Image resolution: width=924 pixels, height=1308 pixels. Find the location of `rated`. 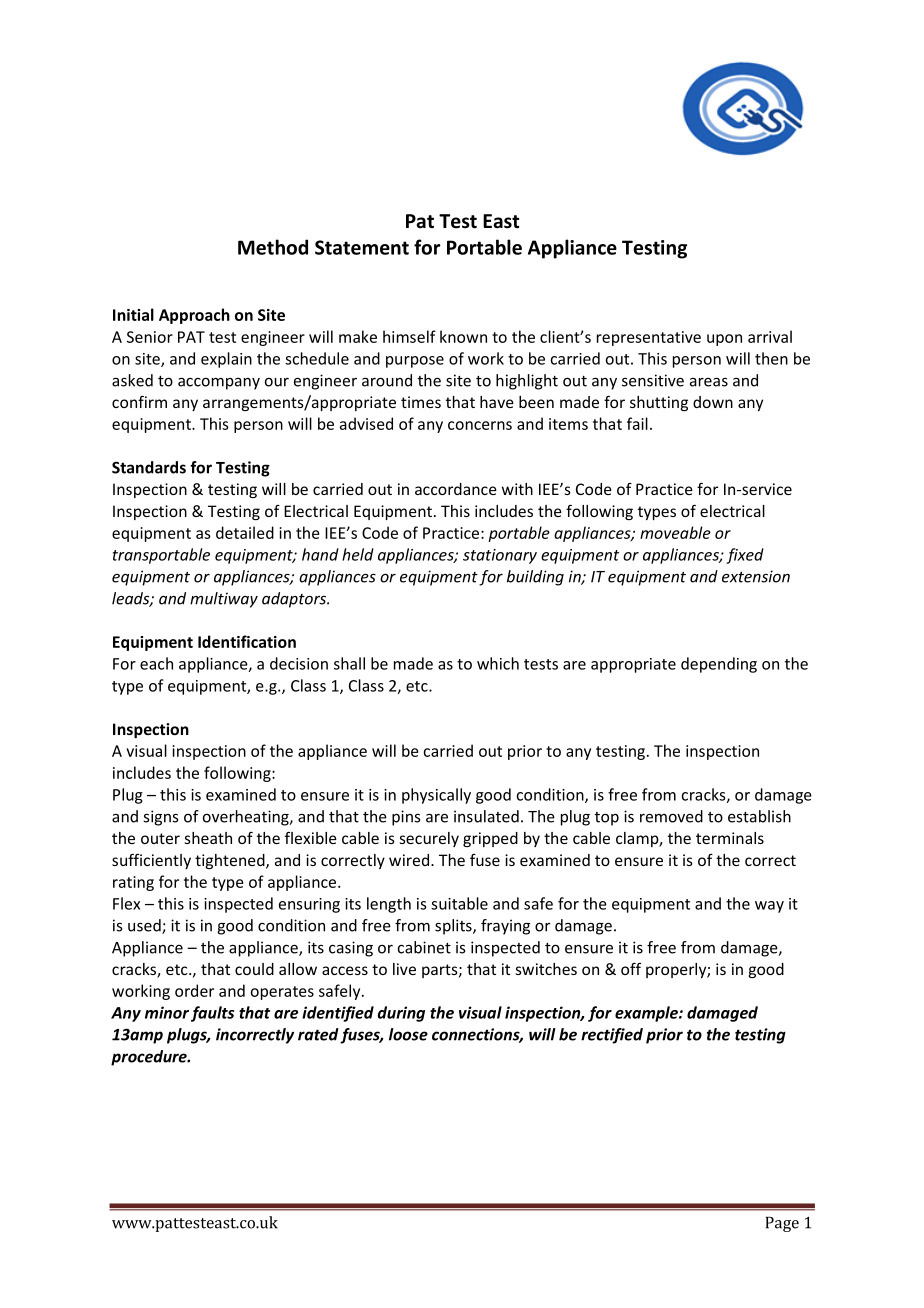

rated is located at coordinates (318, 1034).
